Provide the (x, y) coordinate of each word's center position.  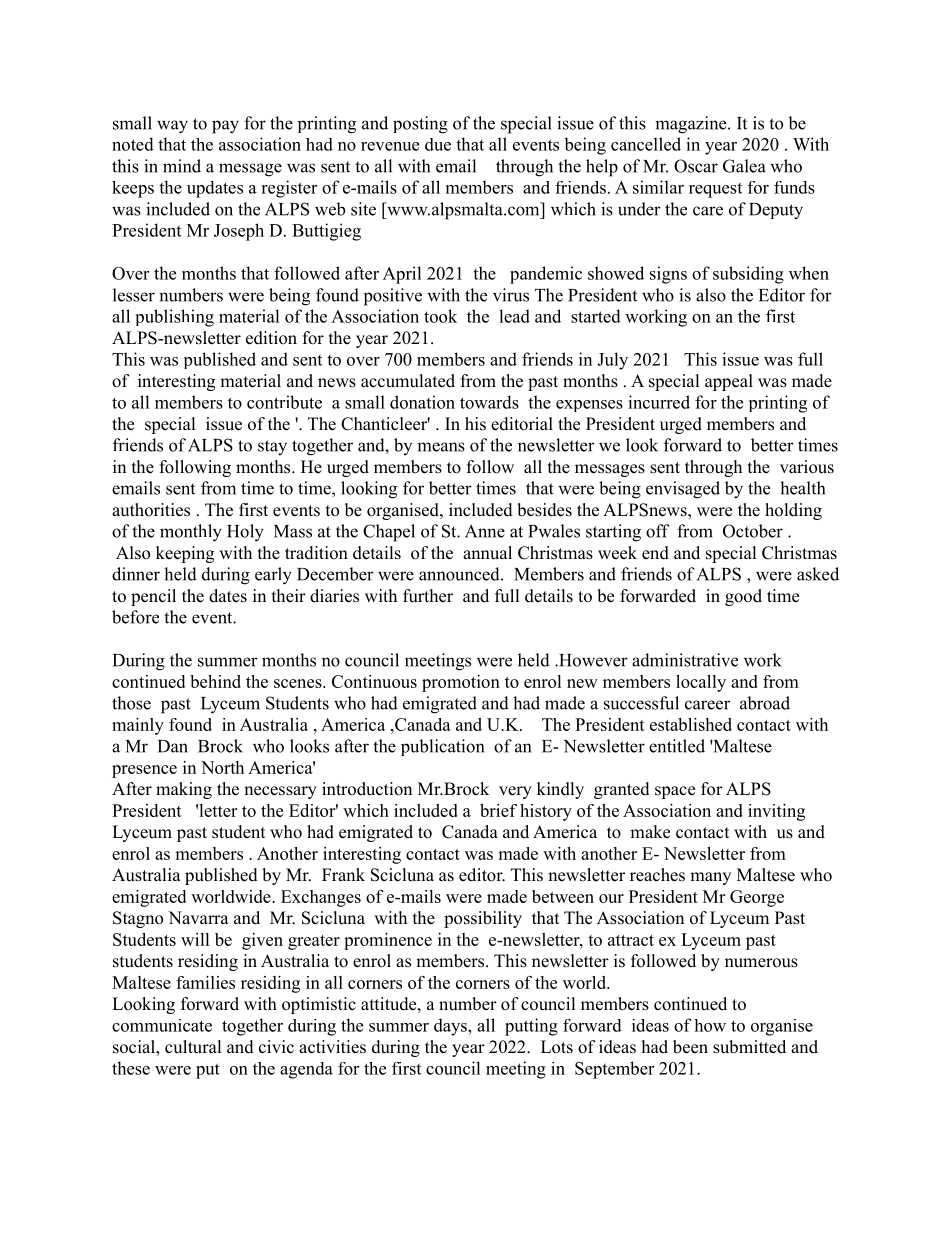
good (743, 597)
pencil (153, 597)
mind (182, 166)
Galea (744, 166)
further (428, 596)
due (438, 144)
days (451, 1027)
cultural (193, 1047)
